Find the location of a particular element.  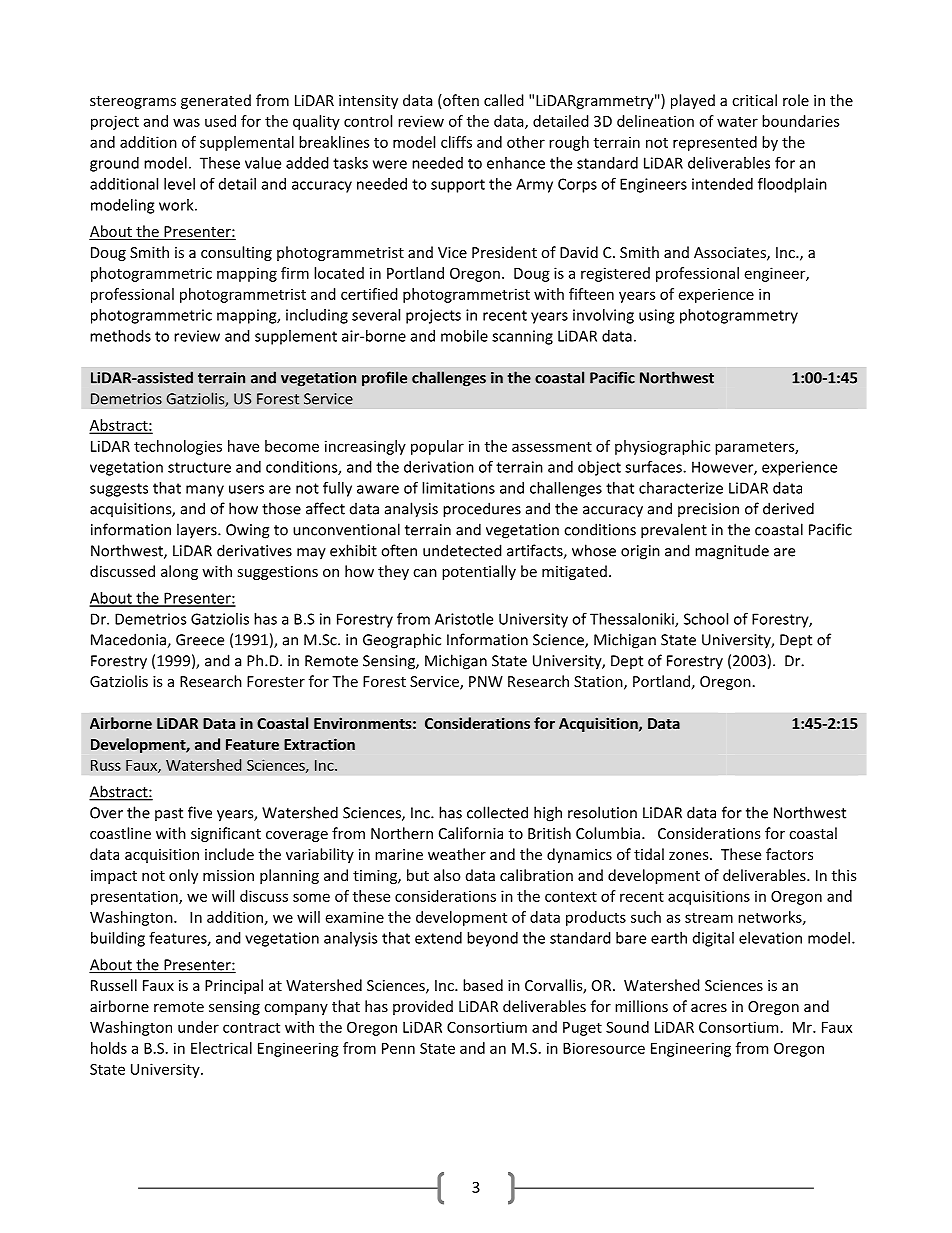

potentially is located at coordinates (479, 572).
